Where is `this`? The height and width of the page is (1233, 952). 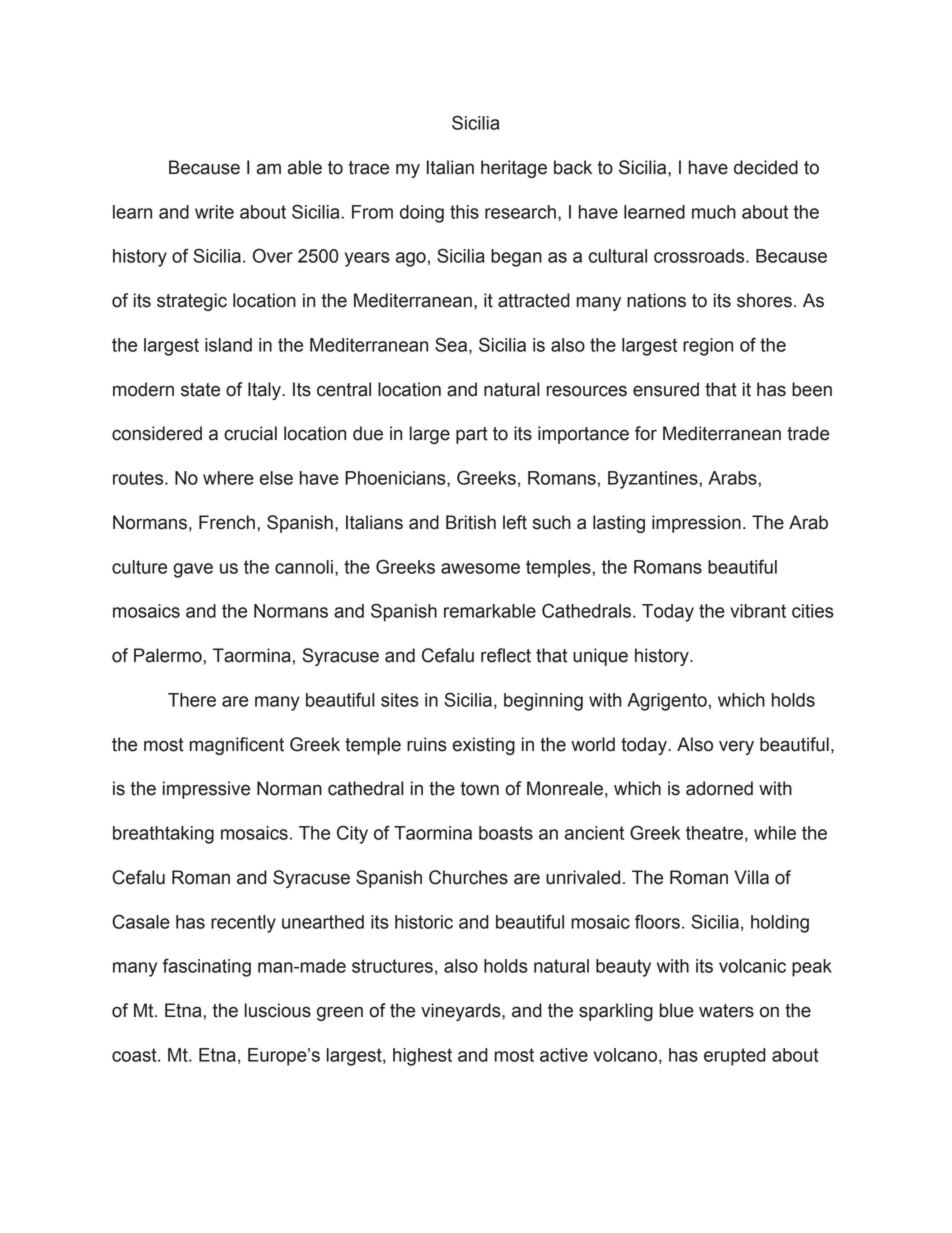 this is located at coordinates (464, 212).
